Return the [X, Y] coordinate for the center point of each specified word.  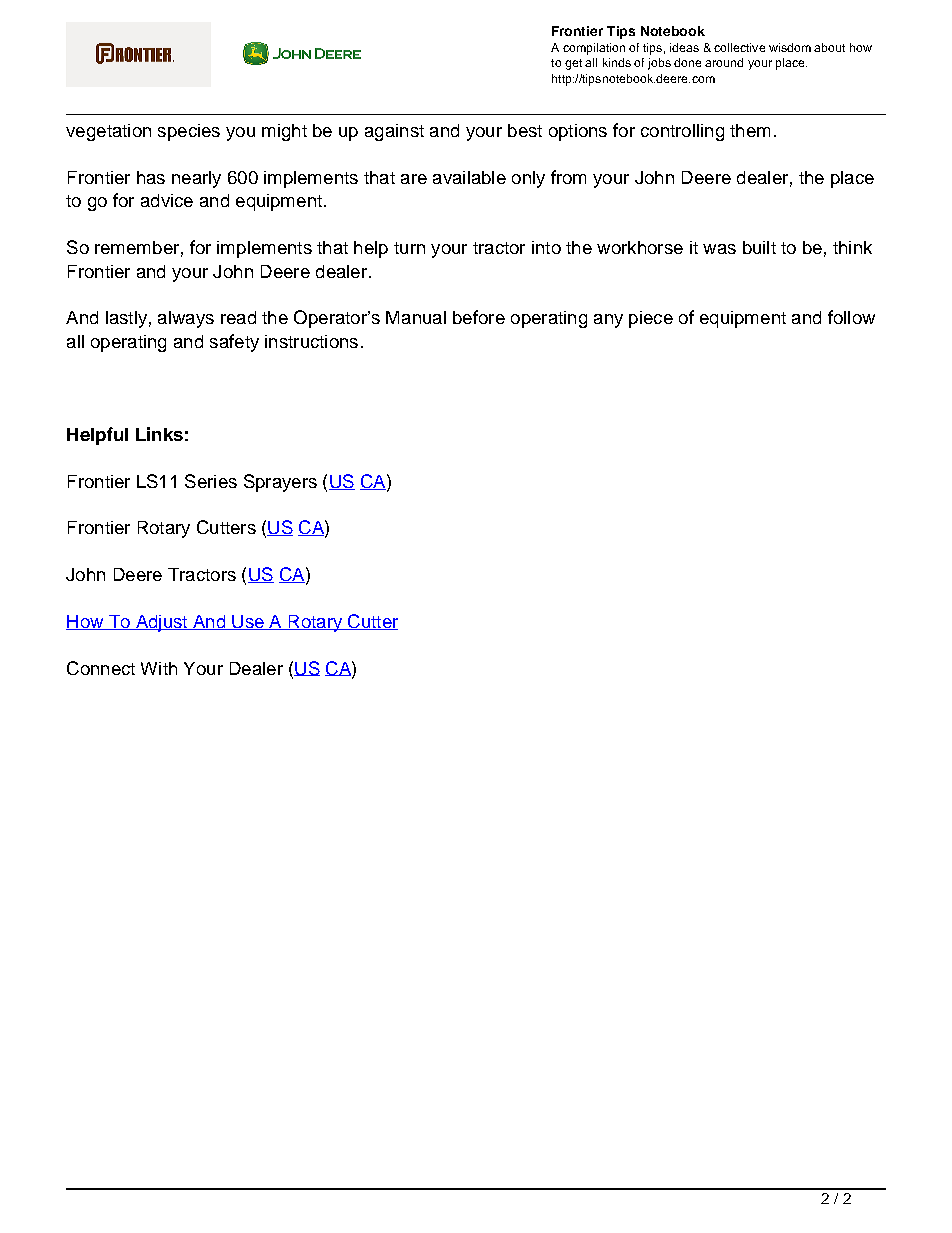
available [469, 177]
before [479, 317]
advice [167, 200]
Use [248, 622]
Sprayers [280, 483]
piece [651, 319]
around [724, 62]
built [759, 247]
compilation [594, 49]
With [159, 668]
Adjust [161, 623]
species [189, 132]
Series [211, 481]
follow [851, 317]
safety [234, 343]
